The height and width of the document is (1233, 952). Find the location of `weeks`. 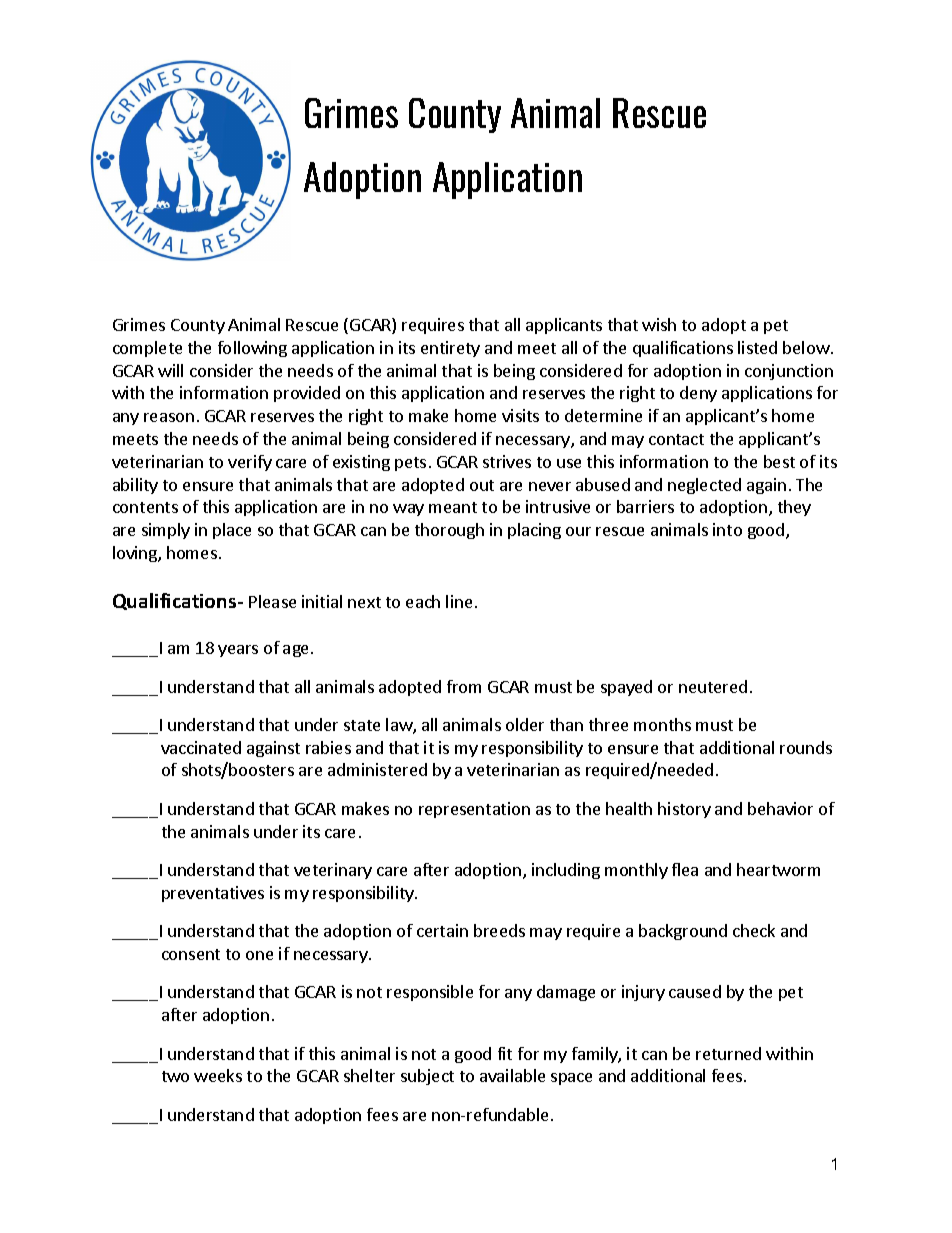

weeks is located at coordinates (218, 1075).
